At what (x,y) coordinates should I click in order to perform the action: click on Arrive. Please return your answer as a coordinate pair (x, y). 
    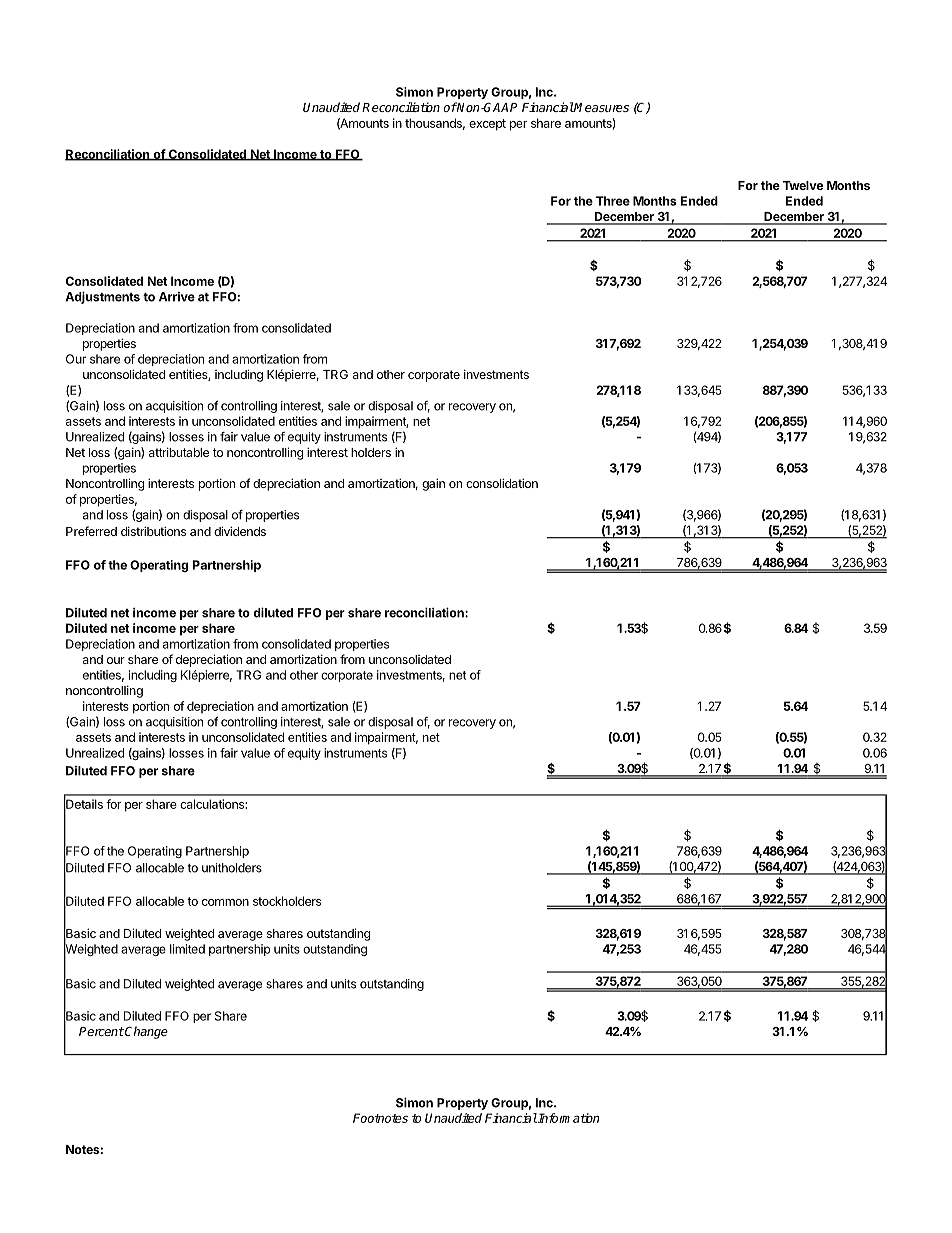
    Looking at the image, I should click on (177, 297).
